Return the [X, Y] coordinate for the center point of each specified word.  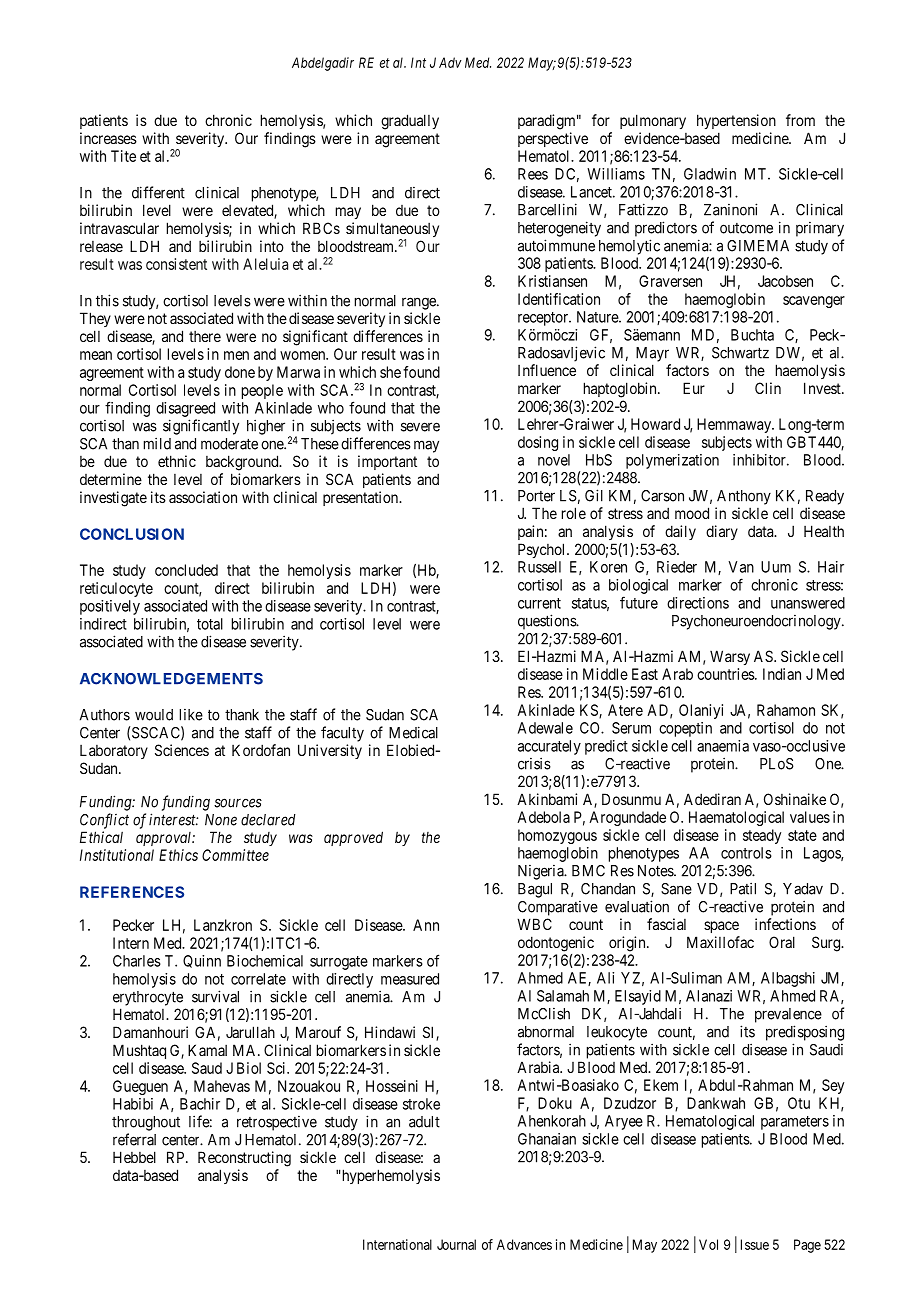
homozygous [557, 836]
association [203, 497]
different [158, 192]
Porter [536, 496]
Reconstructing [244, 1159]
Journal [456, 1244]
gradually [410, 122]
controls [746, 853]
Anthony [744, 497]
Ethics [178, 855]
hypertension [736, 121]
